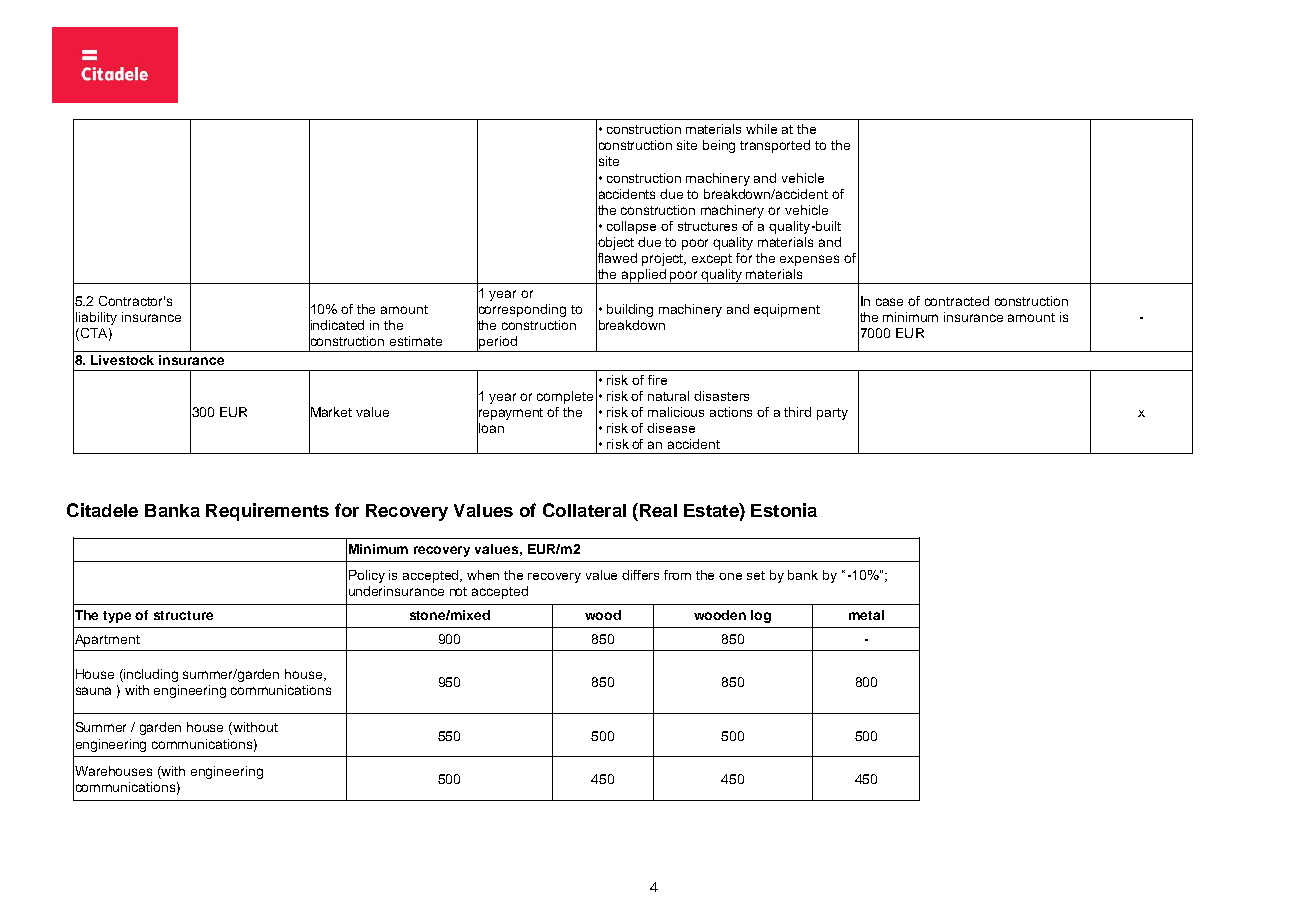 This image has height=924, width=1308. What do you see at coordinates (565, 397) in the image?
I see `complete` at bounding box center [565, 397].
